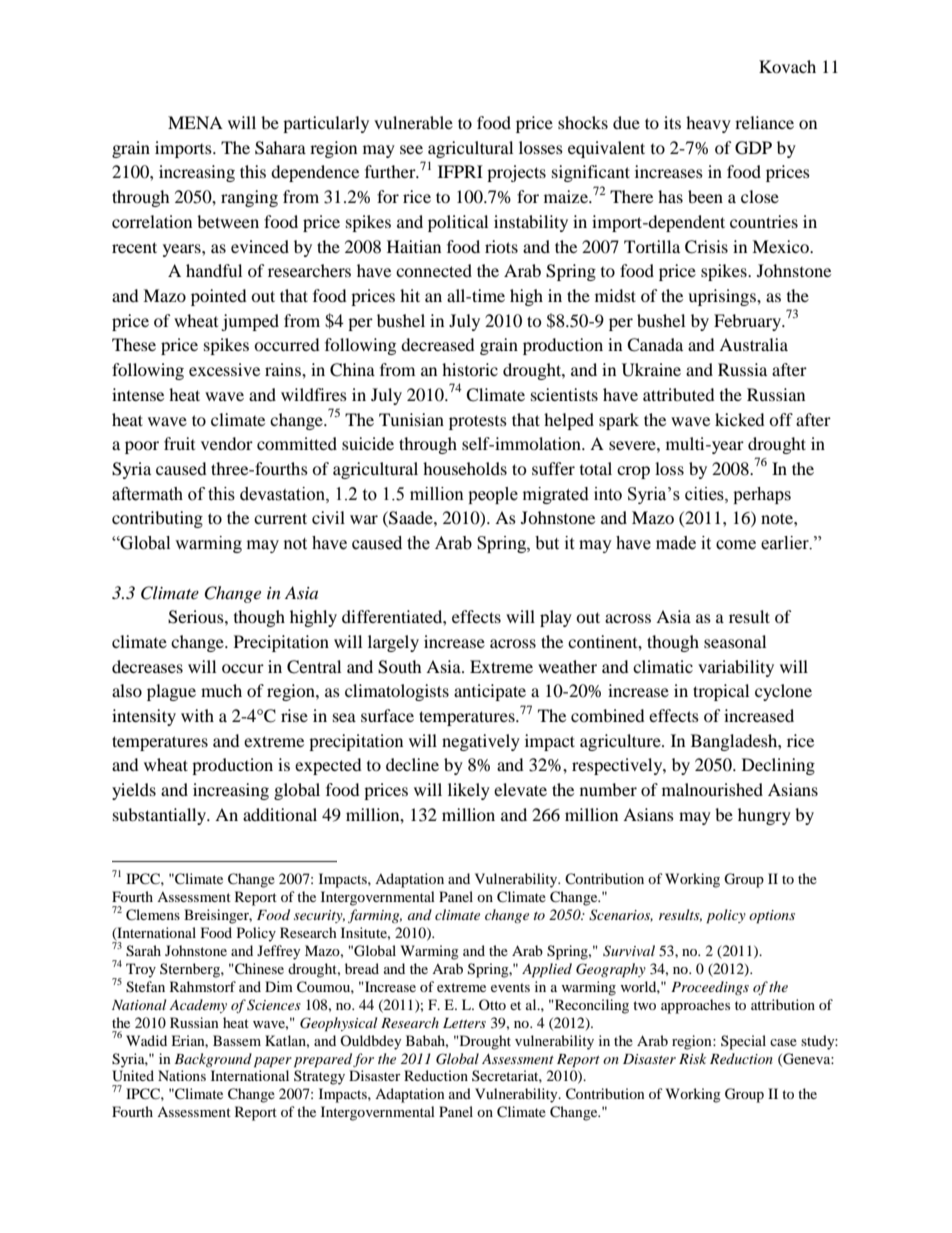  What do you see at coordinates (157, 519) in the document?
I see `contributing` at bounding box center [157, 519].
